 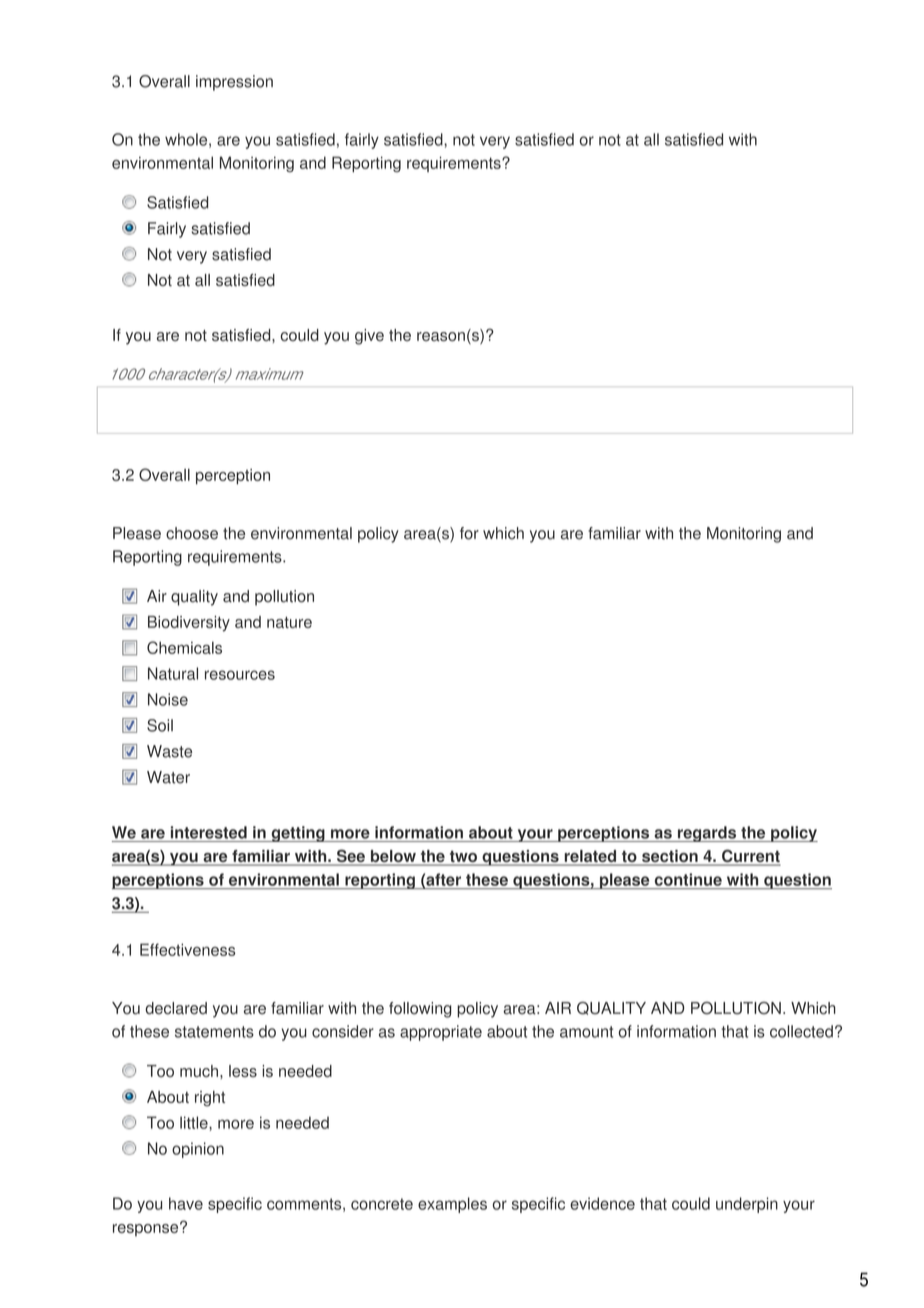 What do you see at coordinates (369, 337) in the screenshot?
I see `give` at bounding box center [369, 337].
